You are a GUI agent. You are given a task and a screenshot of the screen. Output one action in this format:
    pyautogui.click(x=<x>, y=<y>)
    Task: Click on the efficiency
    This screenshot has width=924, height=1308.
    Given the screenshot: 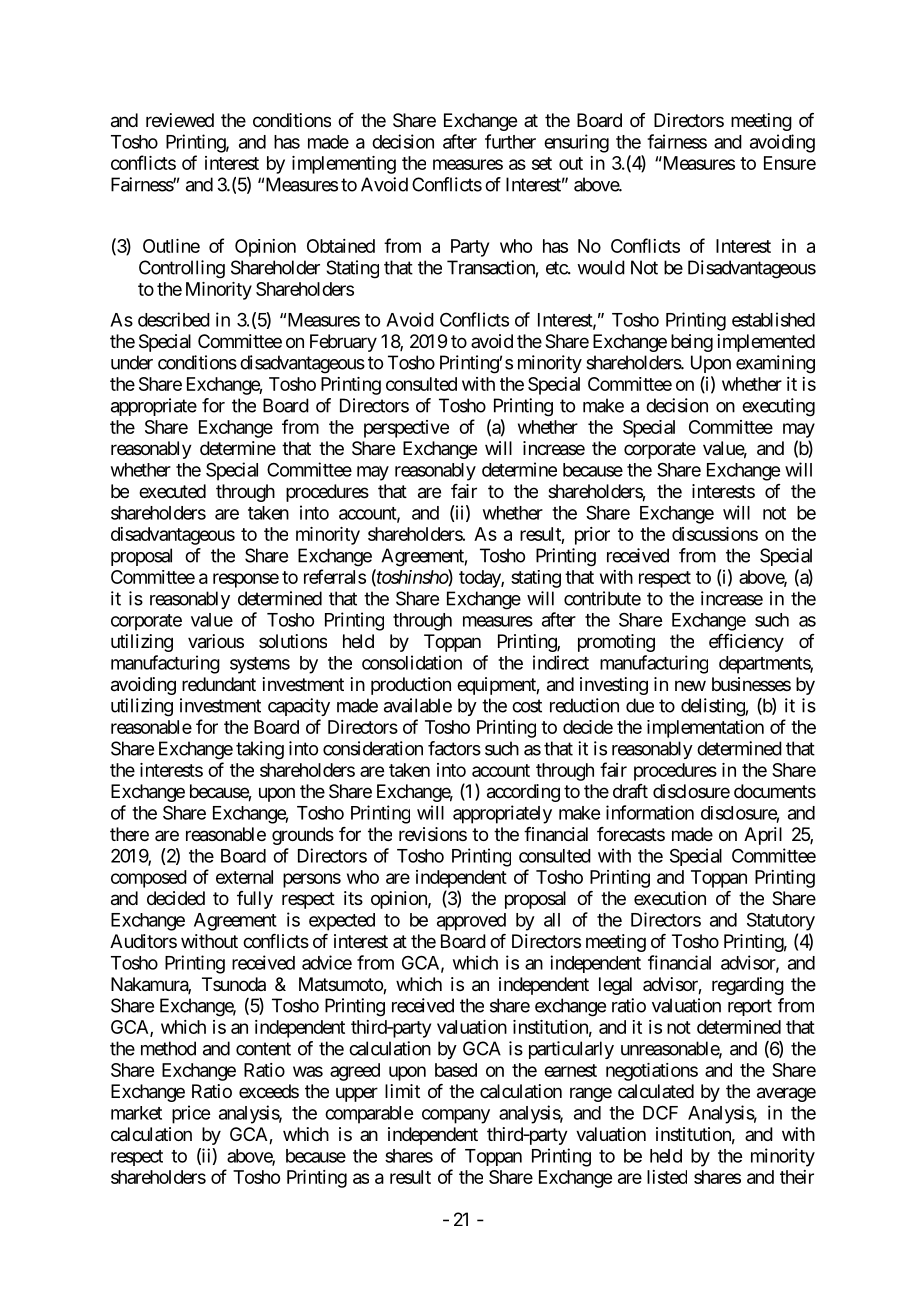 What is the action you would take?
    pyautogui.click(x=746, y=643)
